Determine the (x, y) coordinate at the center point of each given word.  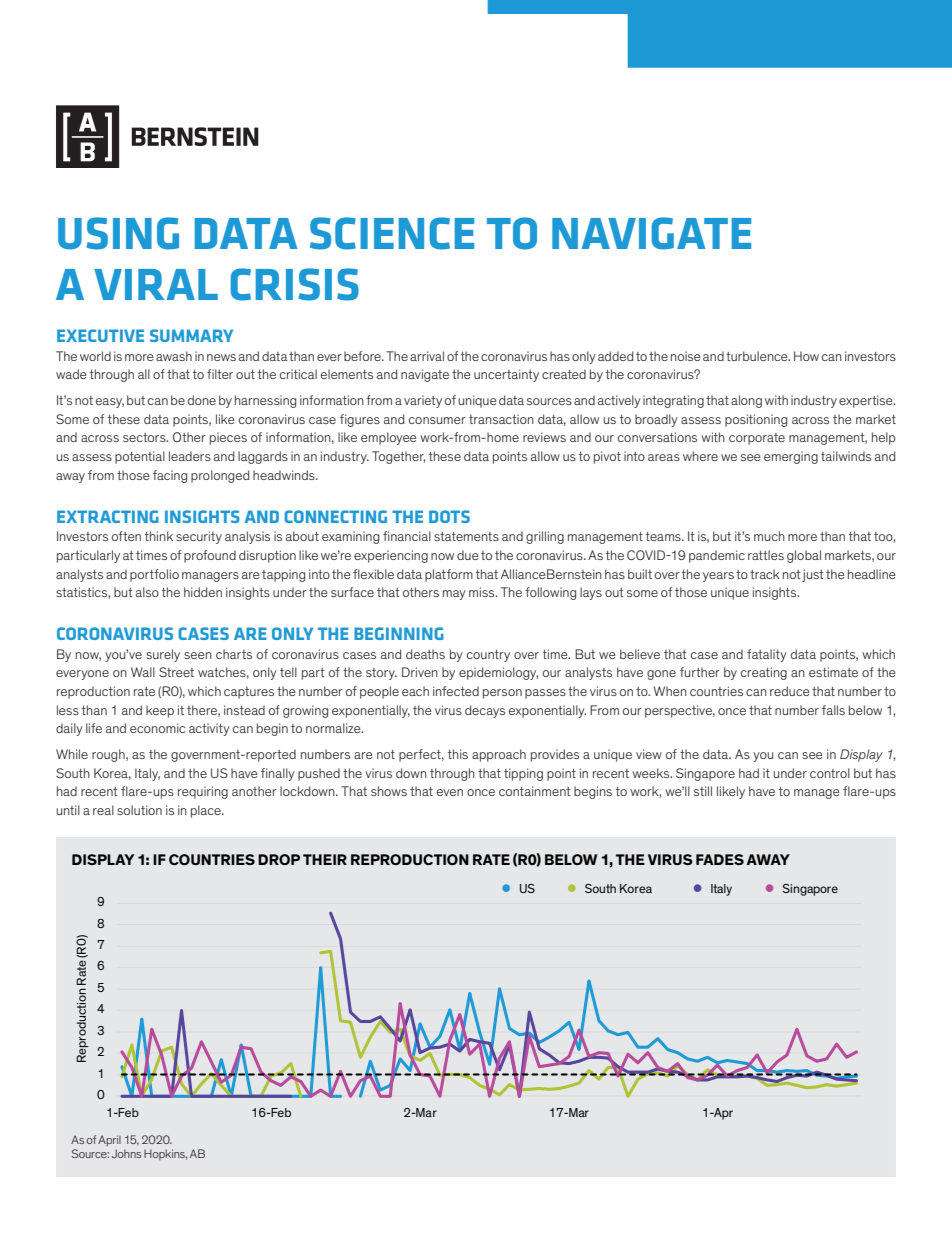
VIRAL (156, 284)
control (830, 773)
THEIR (325, 859)
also (147, 592)
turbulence (758, 356)
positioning (756, 420)
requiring (203, 792)
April (109, 1140)
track (765, 574)
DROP (279, 859)
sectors (145, 437)
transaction (501, 419)
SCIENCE (392, 233)
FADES (720, 859)
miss (483, 592)
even (450, 792)
